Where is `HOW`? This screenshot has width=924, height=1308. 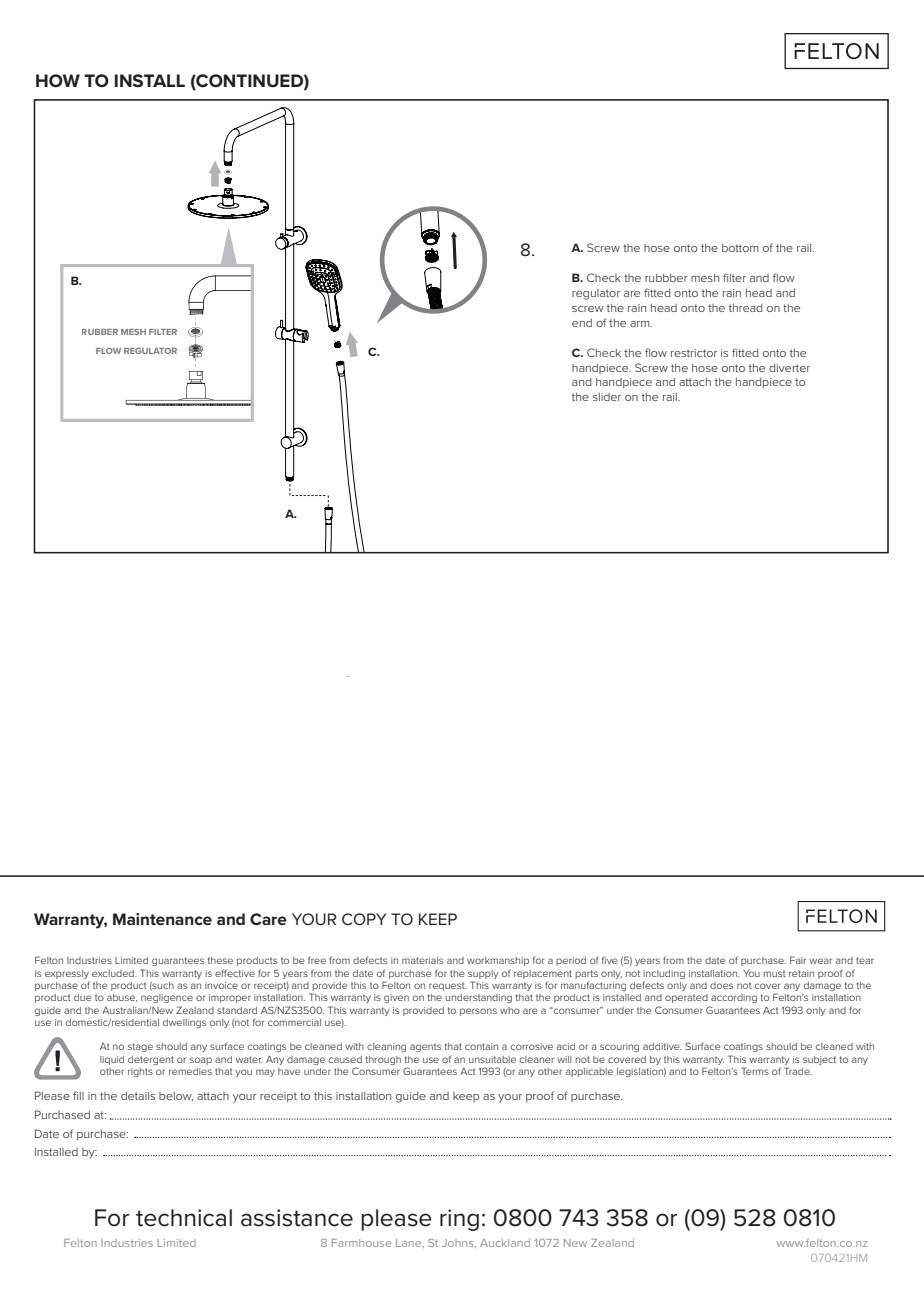 HOW is located at coordinates (58, 80).
